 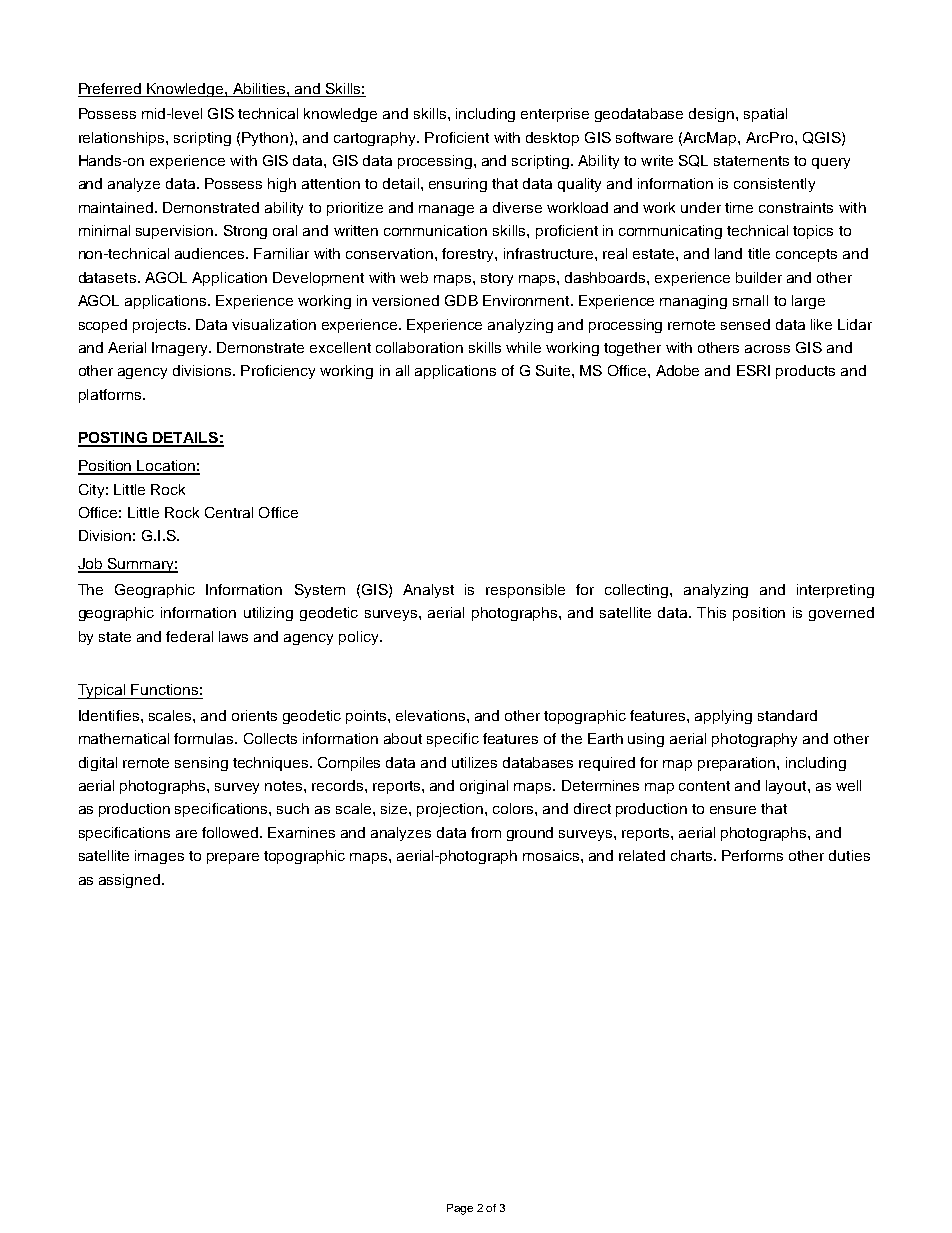 What do you see at coordinates (753, 370) in the page?
I see `ESRI` at bounding box center [753, 370].
